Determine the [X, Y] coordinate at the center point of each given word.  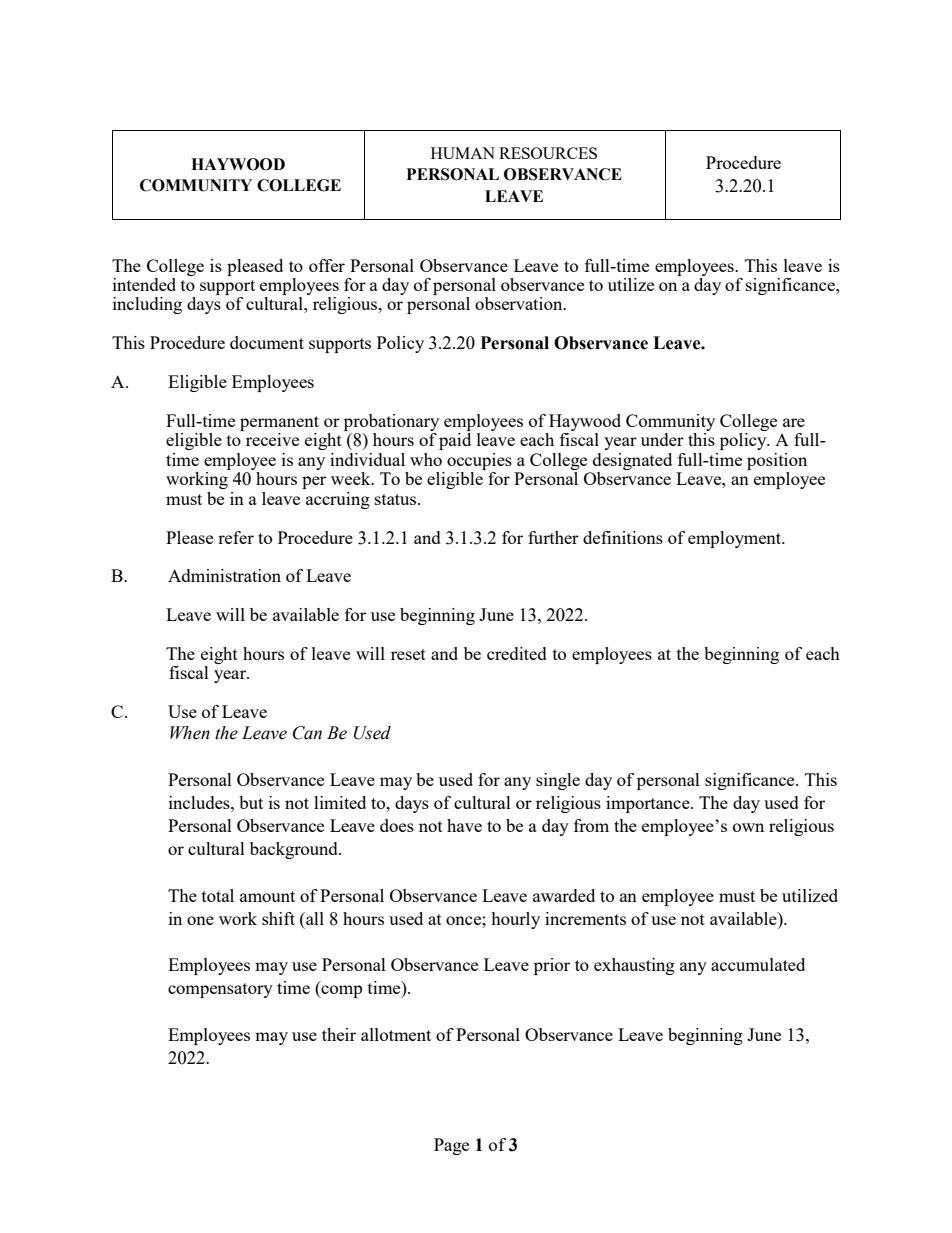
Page [451, 1146]
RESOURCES [548, 153]
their [339, 1034]
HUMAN [463, 153]
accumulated [758, 964]
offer [327, 265]
